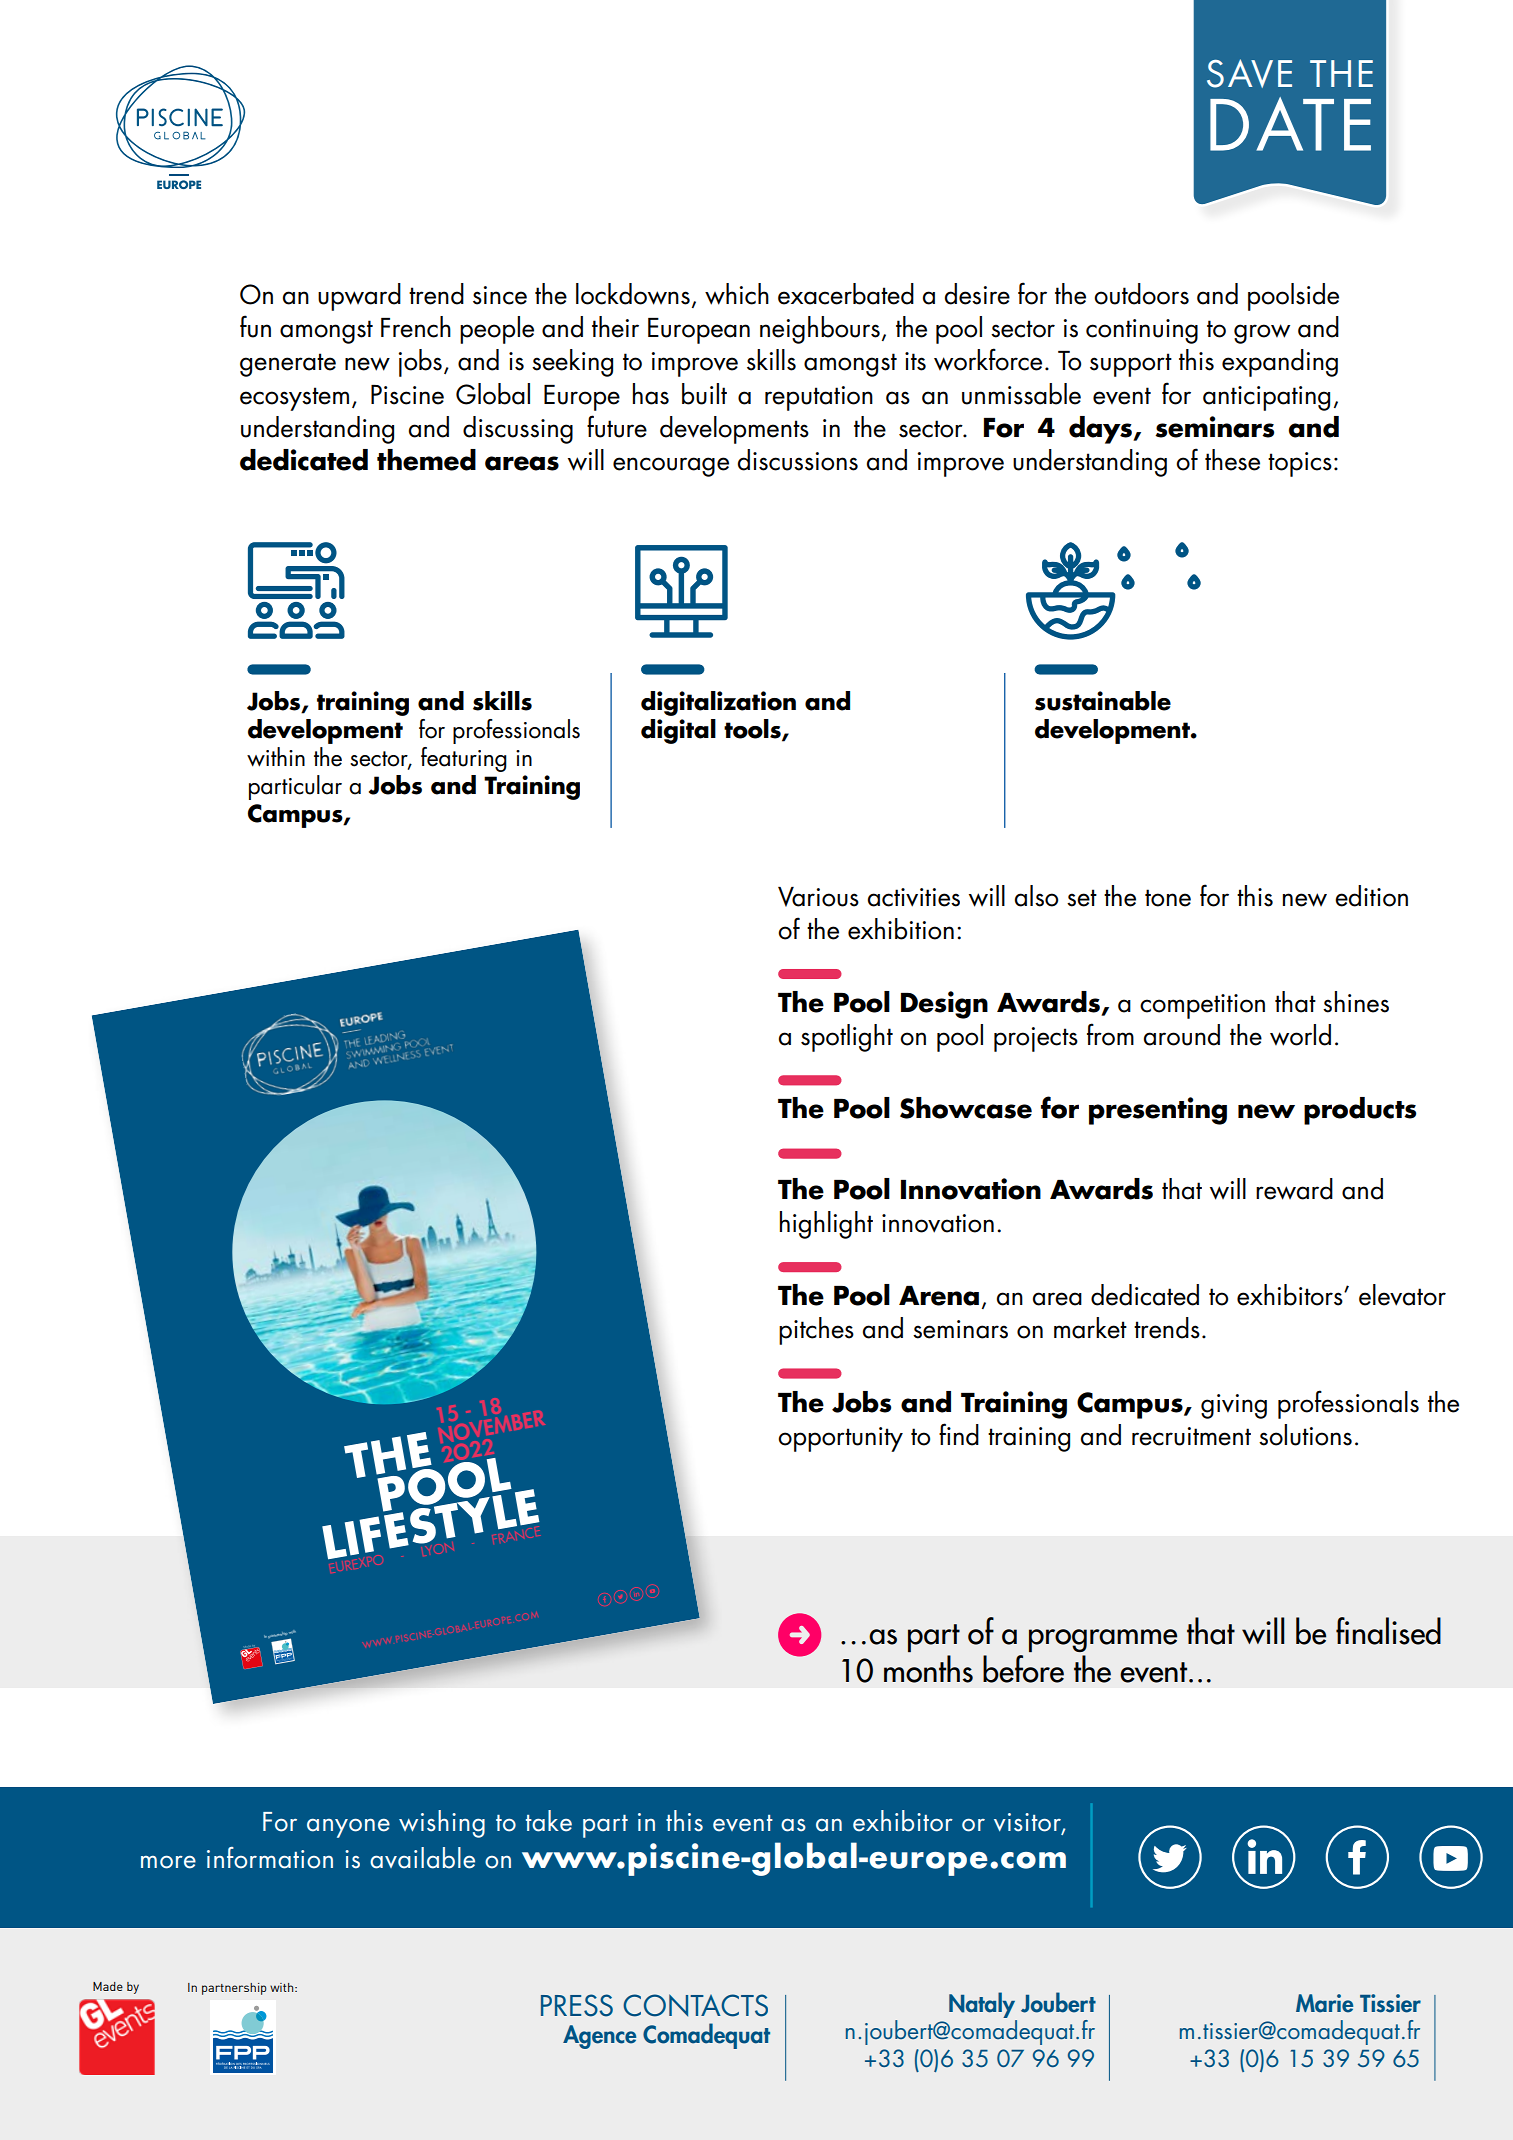  What do you see at coordinates (359, 297) in the screenshot?
I see `upward` at bounding box center [359, 297].
